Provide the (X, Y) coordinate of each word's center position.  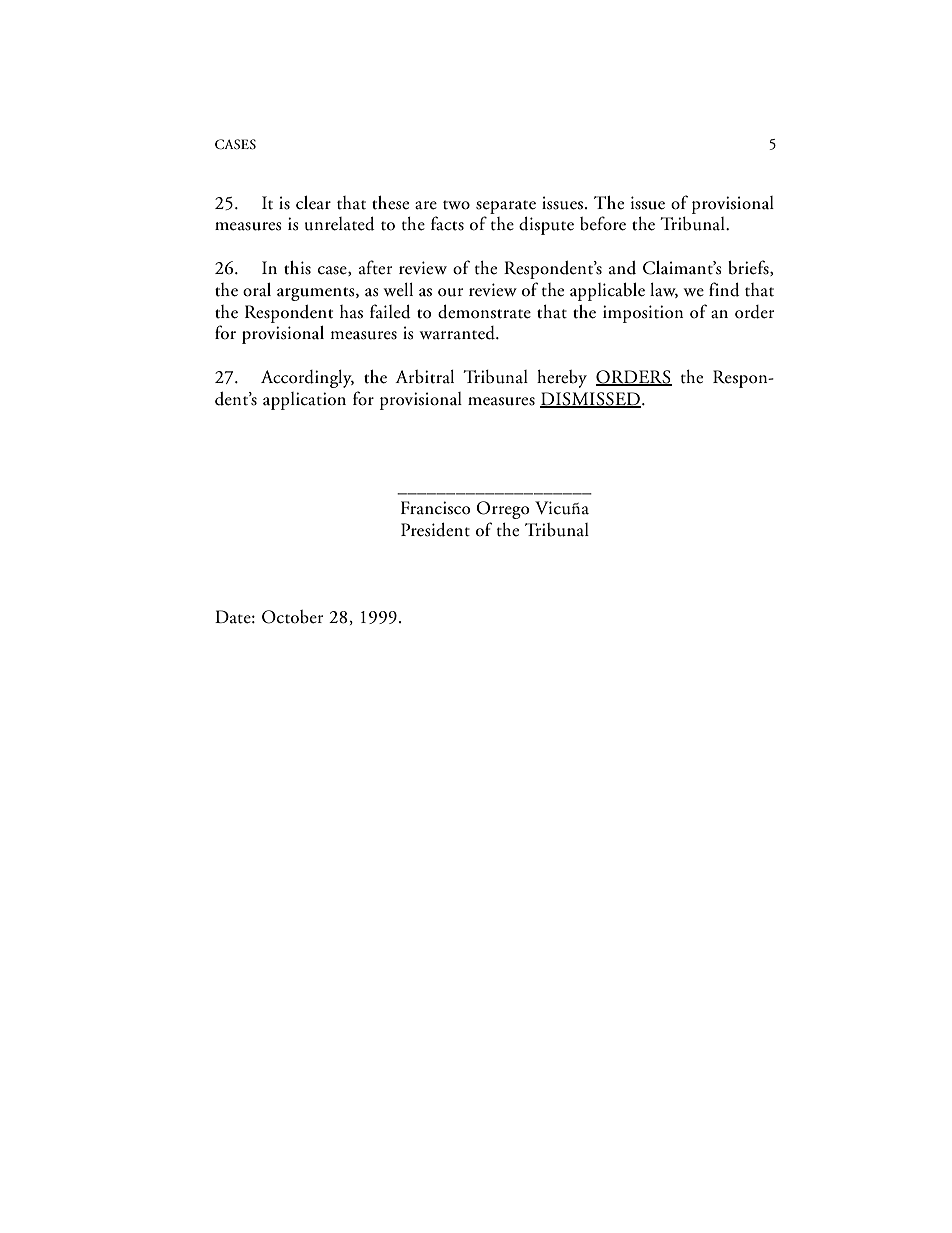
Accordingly (307, 379)
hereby (562, 379)
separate (506, 207)
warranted (458, 333)
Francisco (435, 508)
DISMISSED (591, 399)
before (603, 223)
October (292, 617)
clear (313, 203)
